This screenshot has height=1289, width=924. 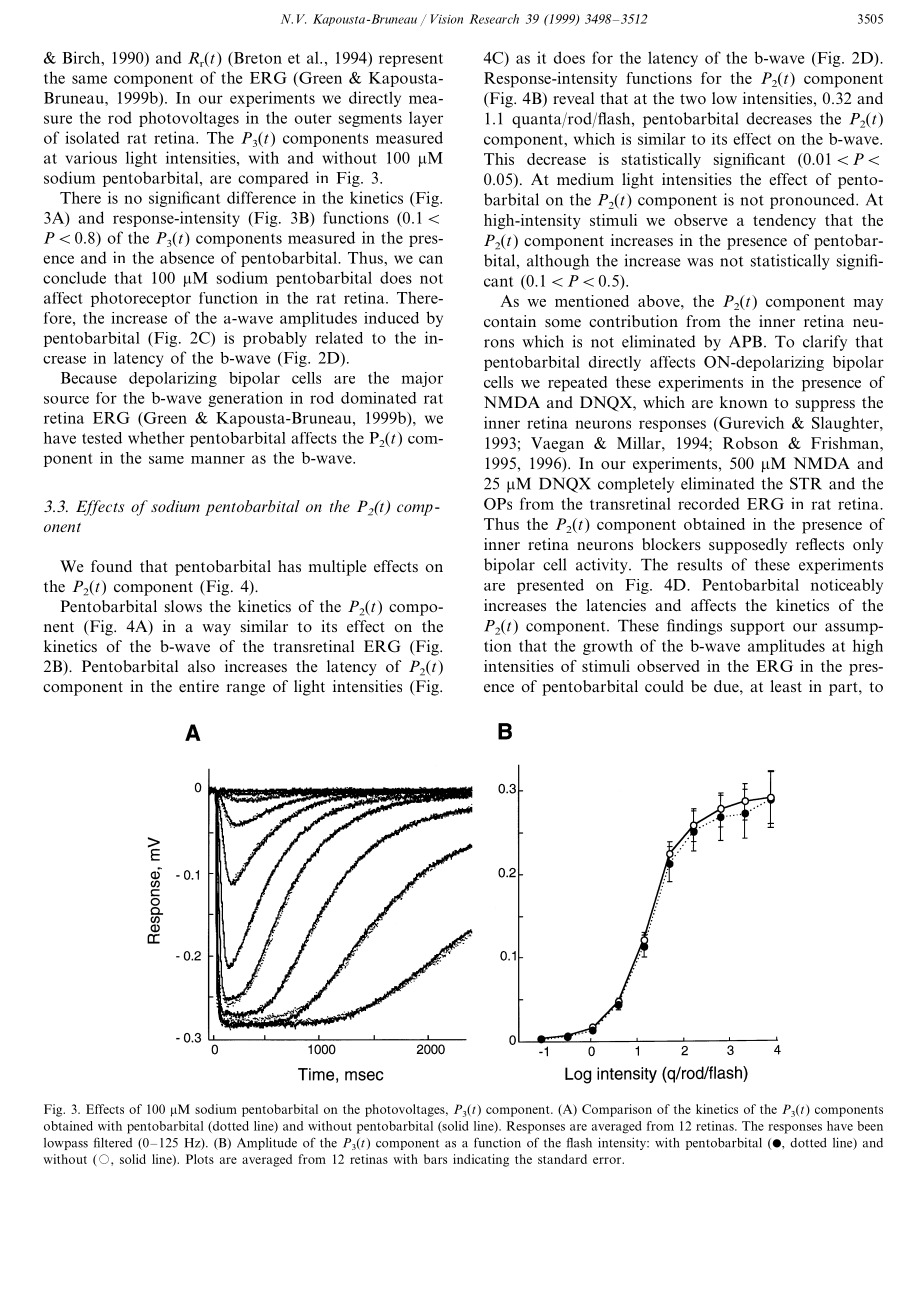 What do you see at coordinates (745, 341) in the screenshot?
I see `APB` at bounding box center [745, 341].
